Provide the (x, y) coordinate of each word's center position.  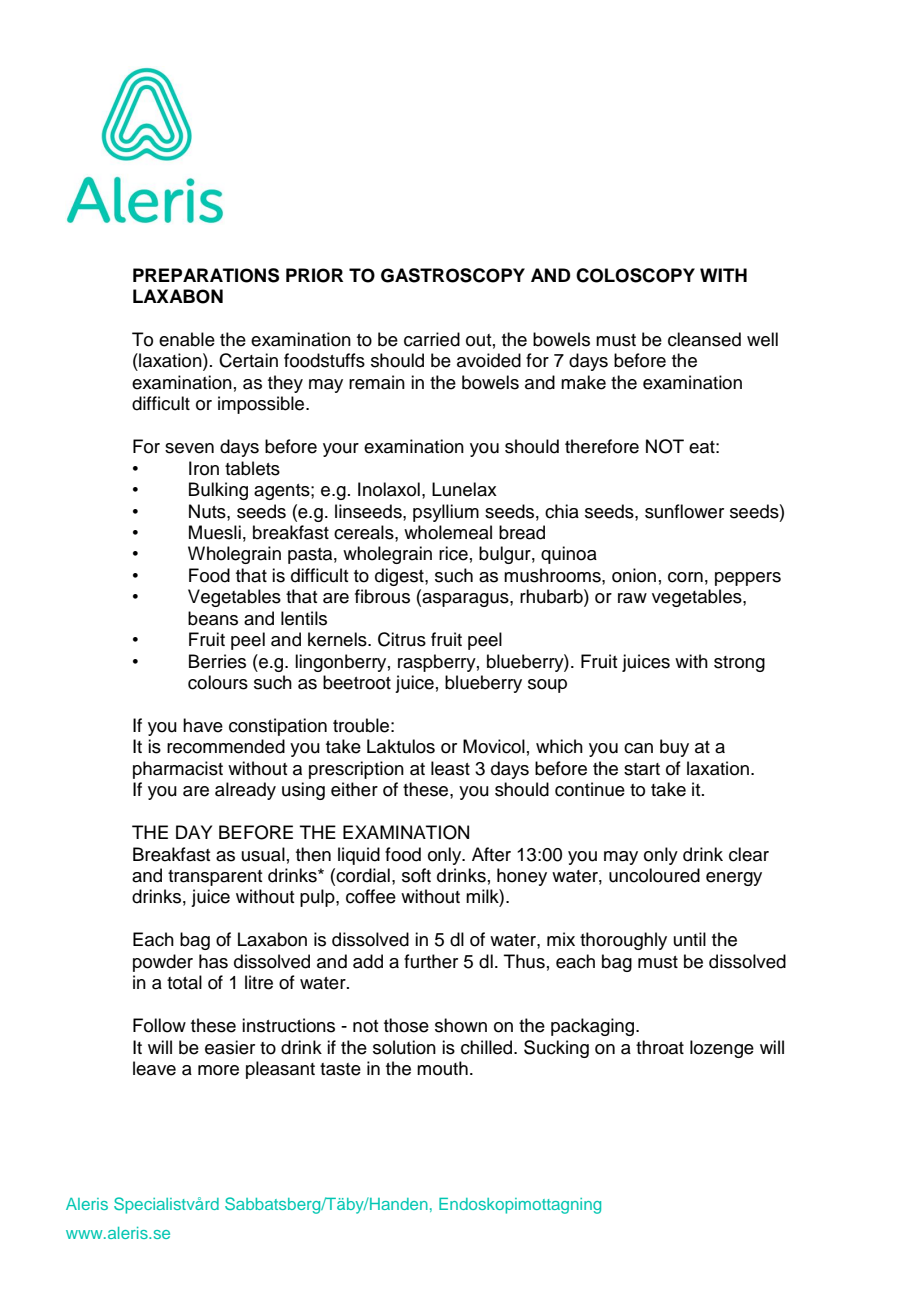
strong (739, 664)
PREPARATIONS (206, 275)
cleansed (704, 339)
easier (230, 1047)
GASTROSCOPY (453, 275)
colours (218, 682)
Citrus (402, 639)
